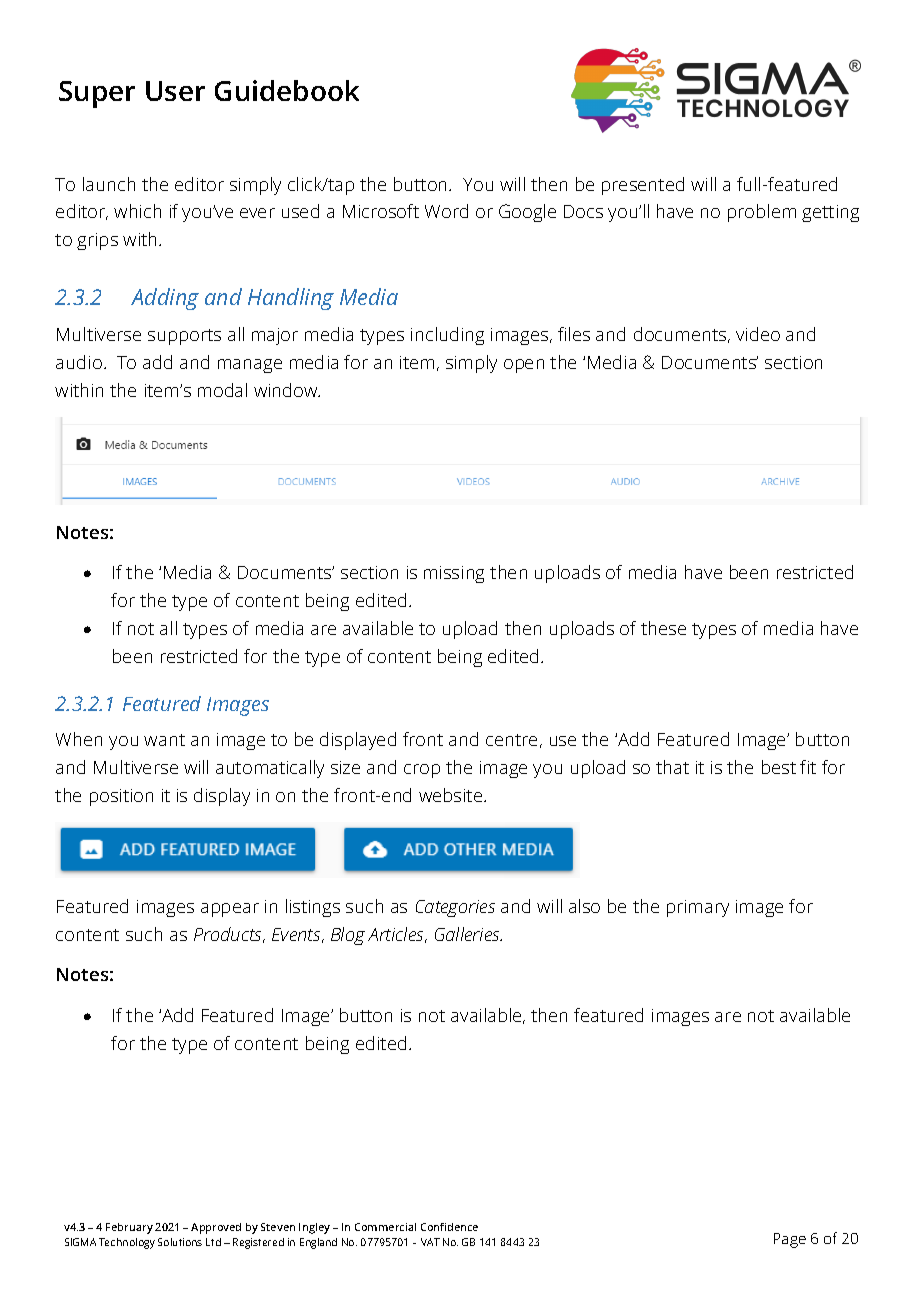  What do you see at coordinates (175, 91) in the screenshot?
I see `User` at bounding box center [175, 91].
